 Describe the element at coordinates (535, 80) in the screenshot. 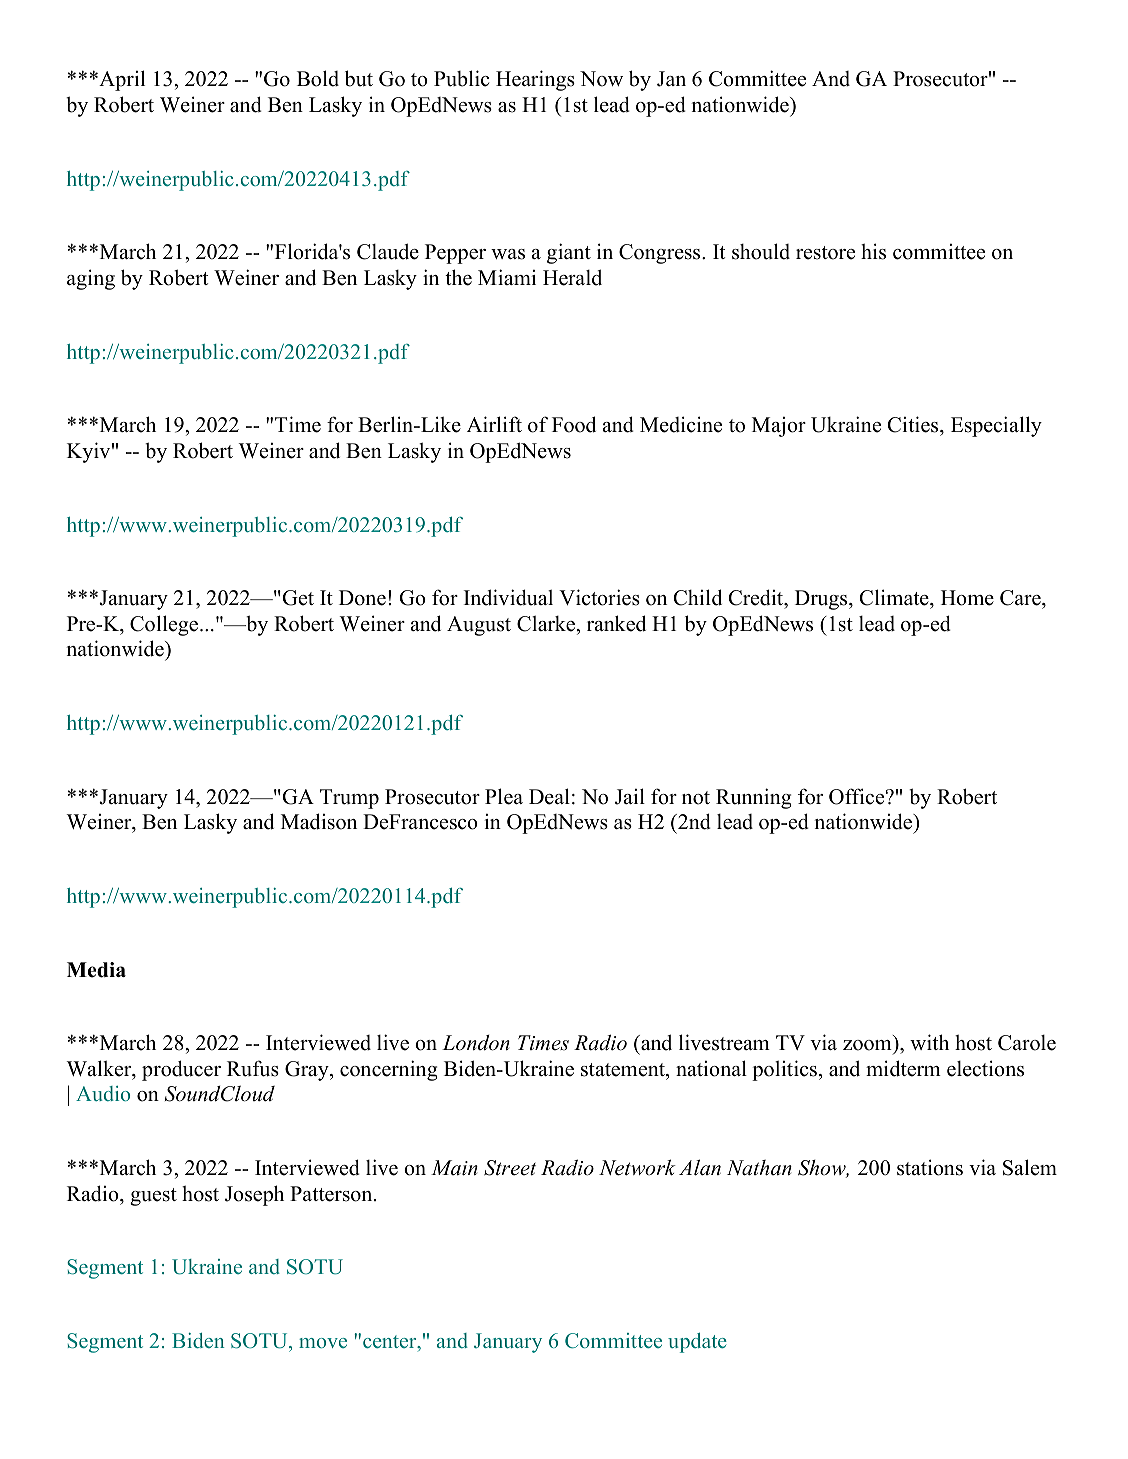

I see `Hearings` at that location.
